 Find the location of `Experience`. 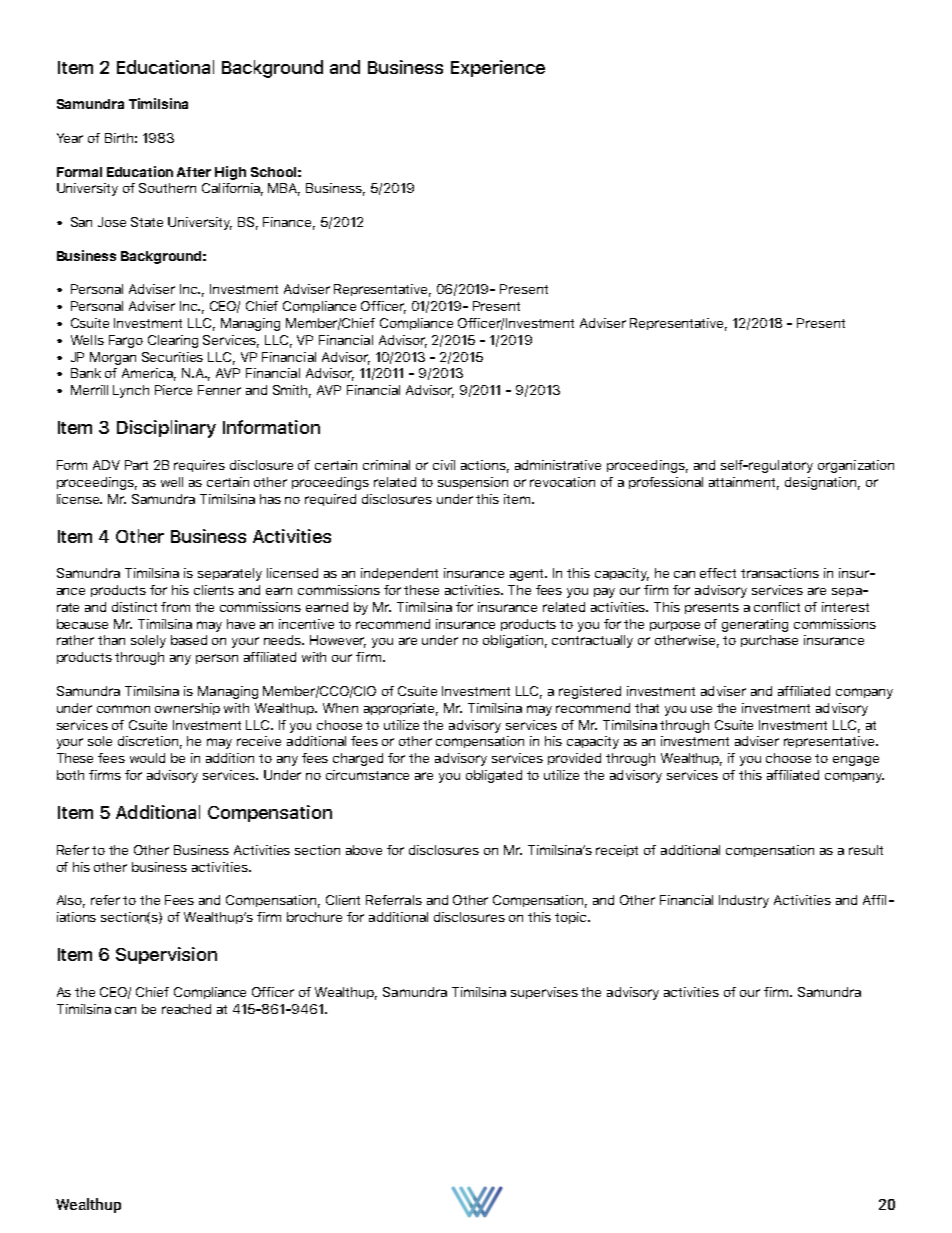

Experience is located at coordinates (498, 68).
